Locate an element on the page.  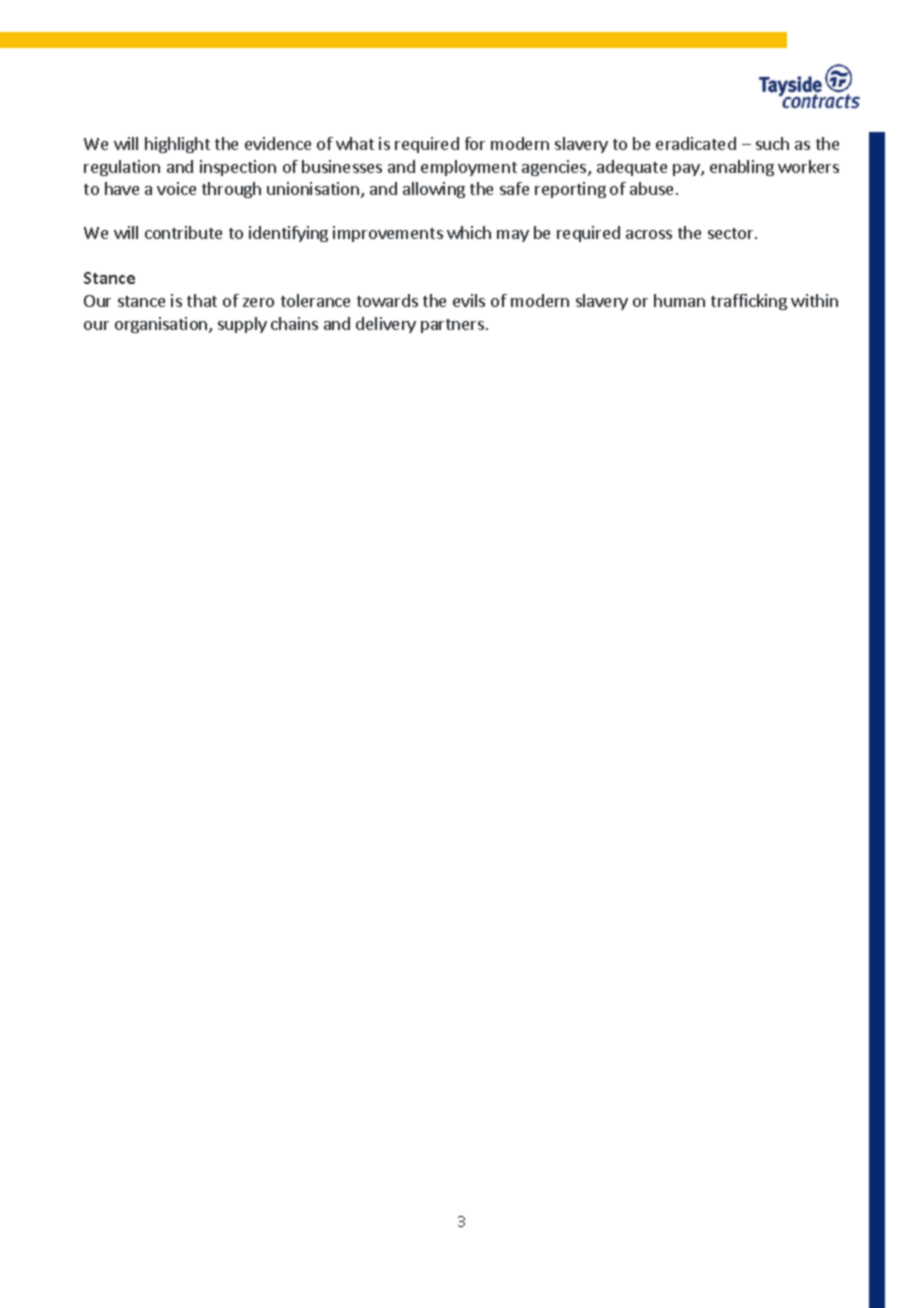
highlight is located at coordinates (177, 145).
